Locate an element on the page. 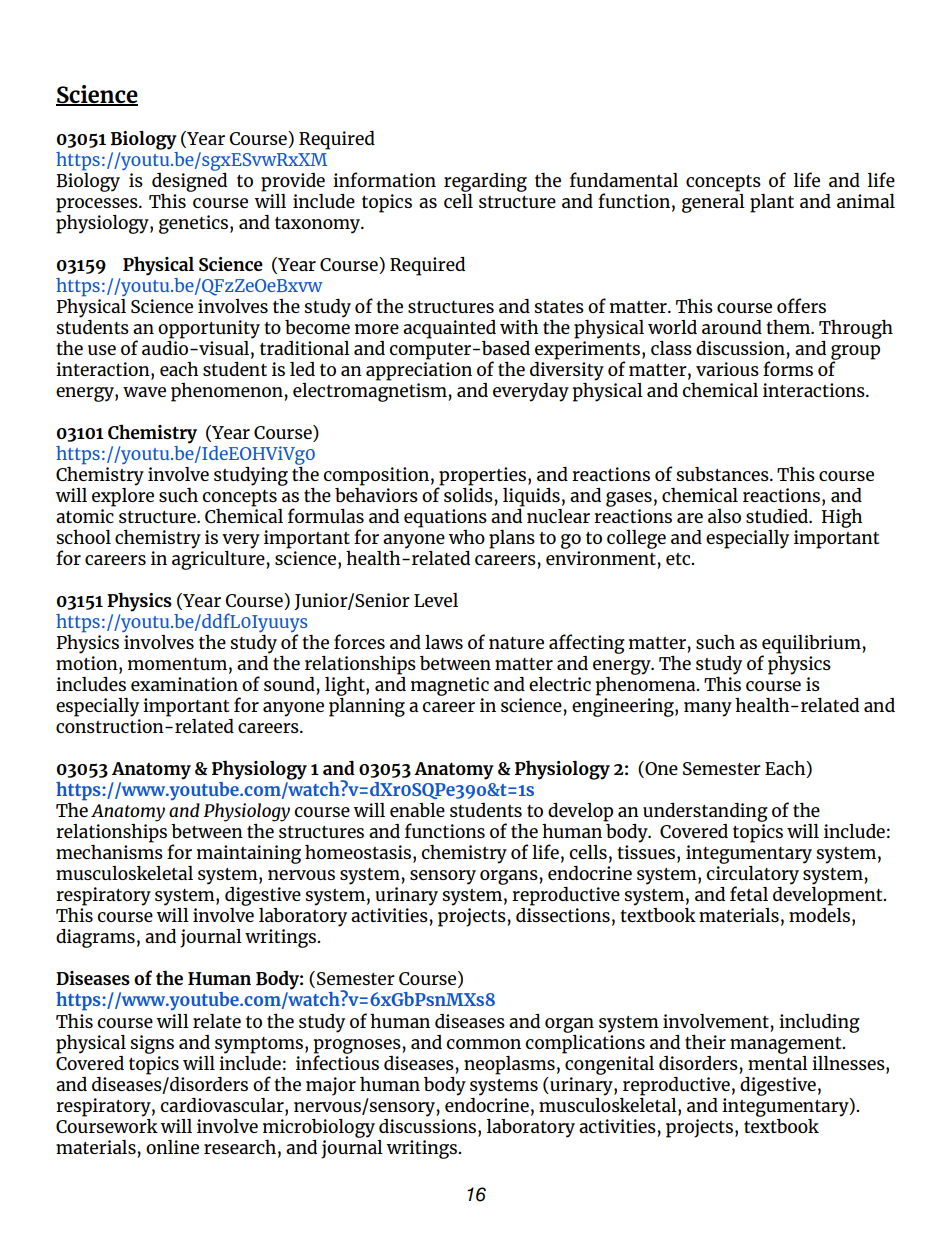  online is located at coordinates (172, 1147).
